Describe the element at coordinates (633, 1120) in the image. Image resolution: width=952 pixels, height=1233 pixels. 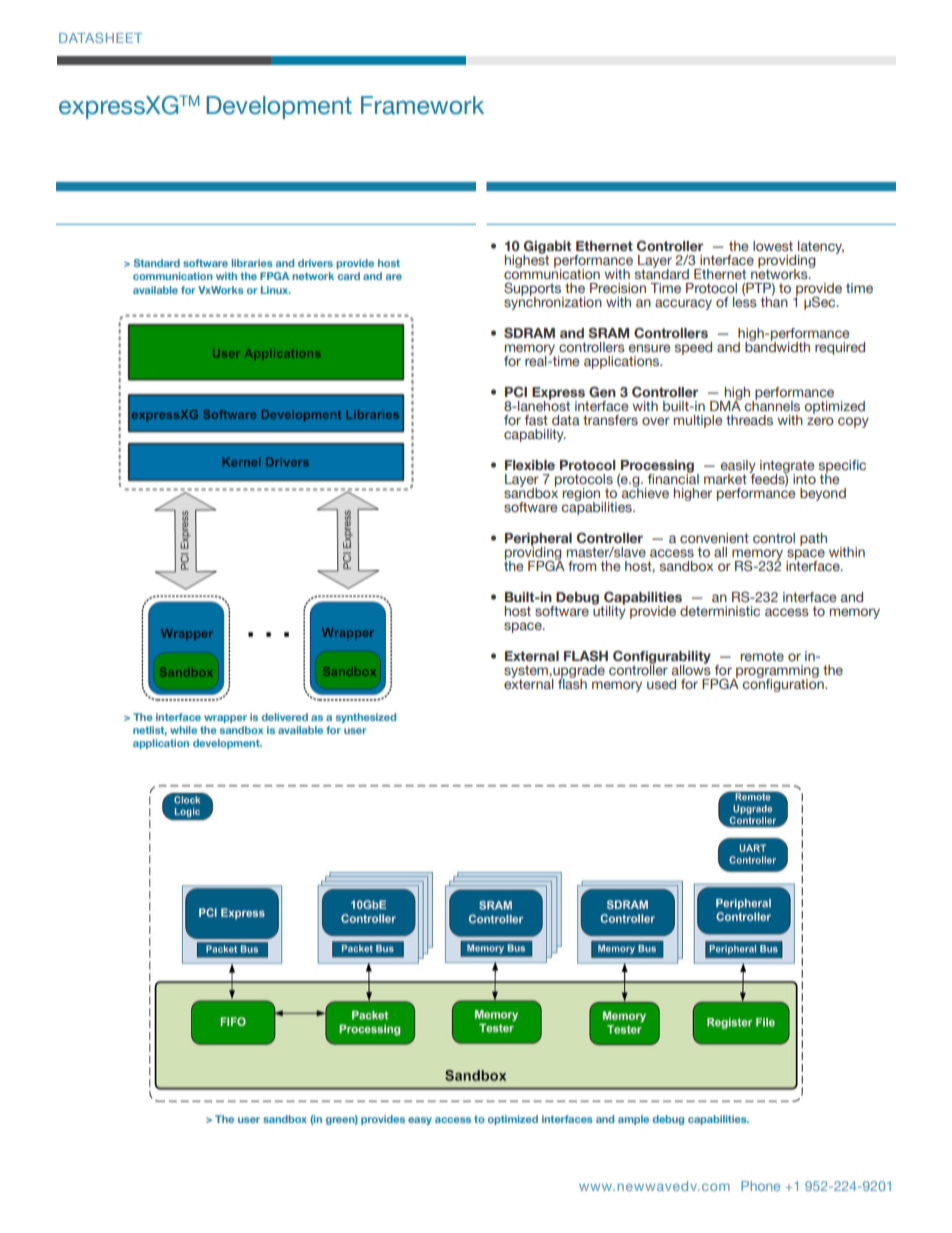
I see `ample` at that location.
